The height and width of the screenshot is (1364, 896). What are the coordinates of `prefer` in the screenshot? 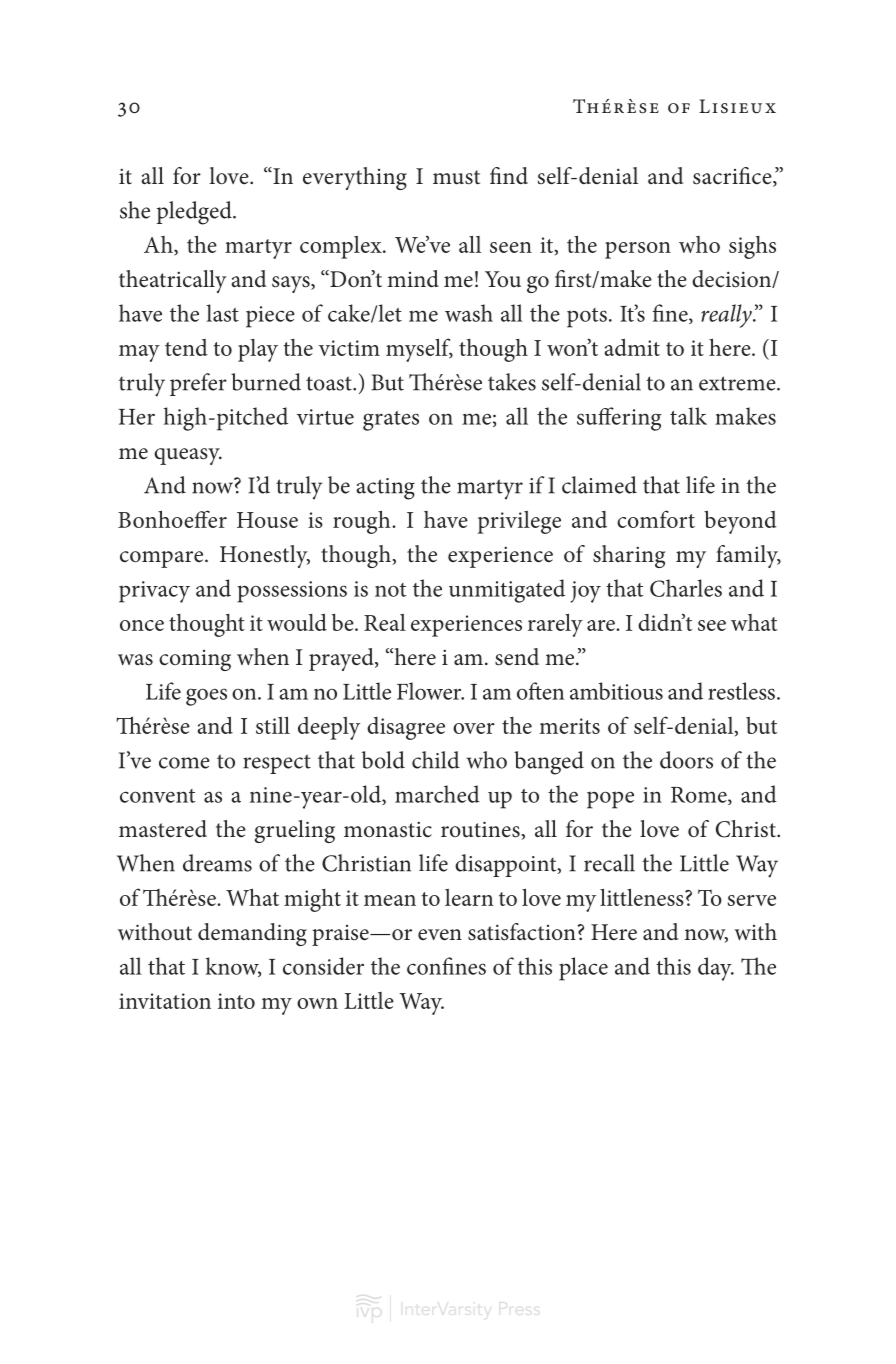 It's located at (198, 384).
